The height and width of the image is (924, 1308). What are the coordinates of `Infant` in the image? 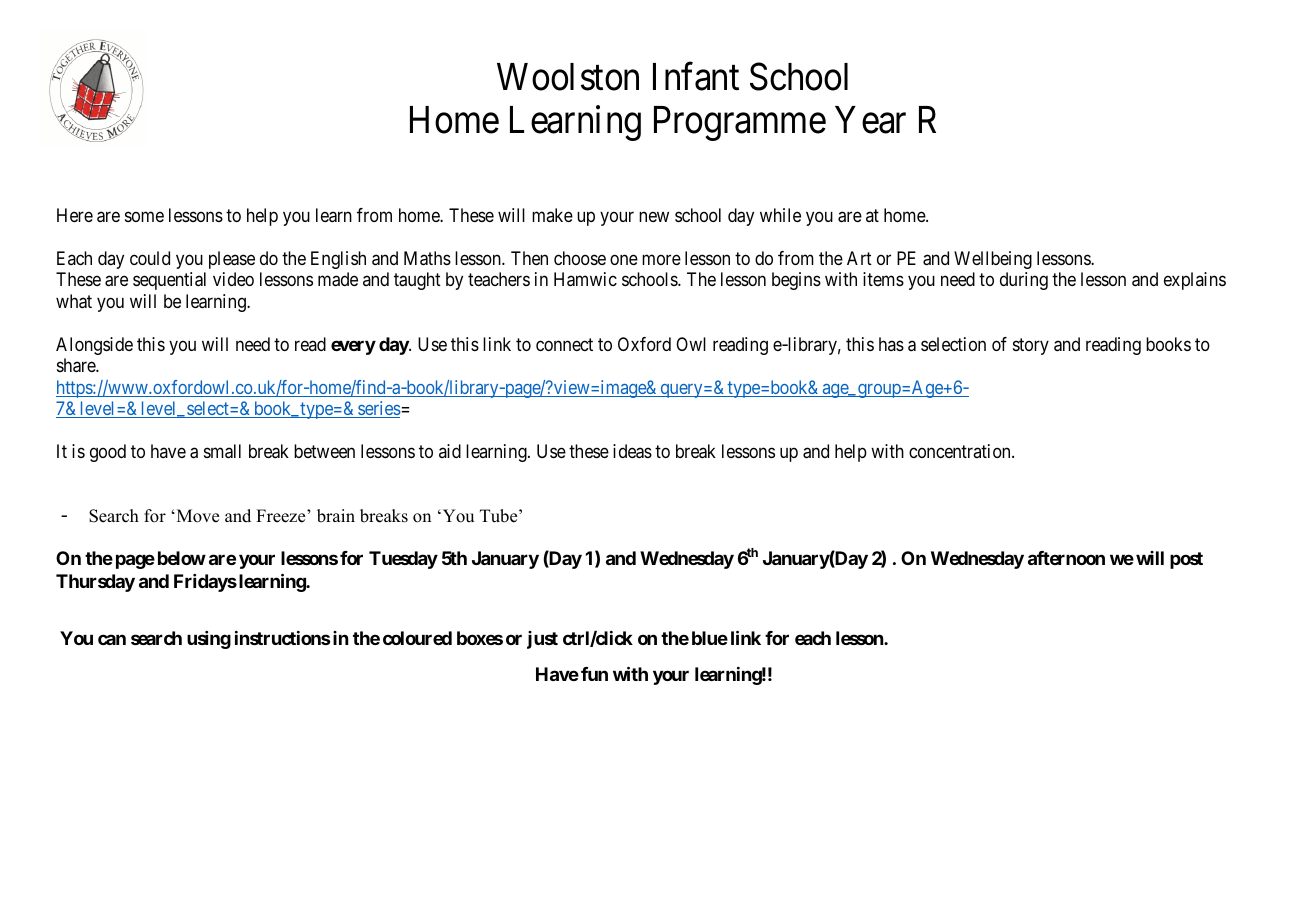 It's located at (696, 76).
